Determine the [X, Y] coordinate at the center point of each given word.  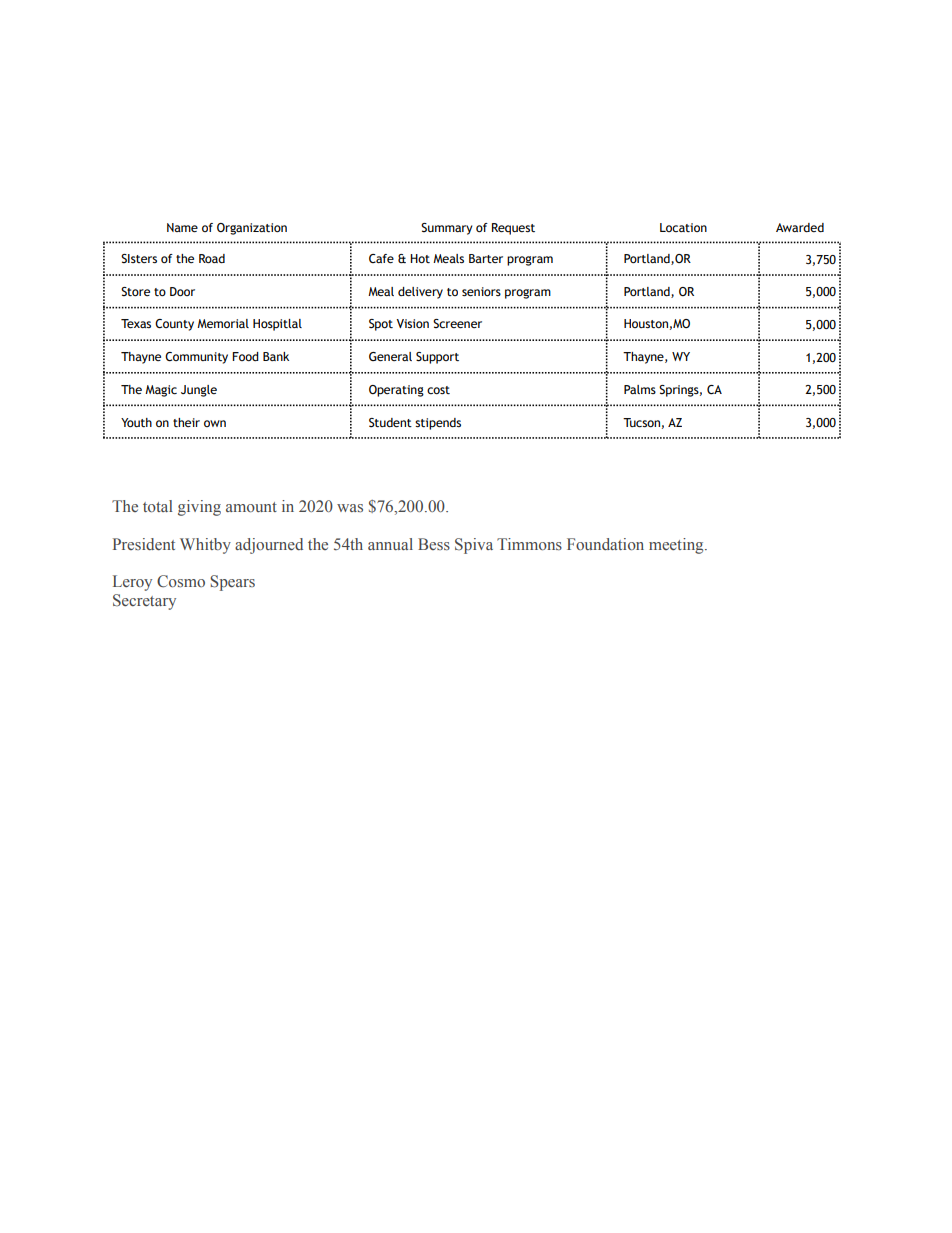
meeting [677, 546]
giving [199, 508]
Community [196, 358]
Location [683, 227]
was [350, 508]
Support [437, 358]
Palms [640, 389]
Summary [446, 229]
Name [182, 227]
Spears [232, 583]
